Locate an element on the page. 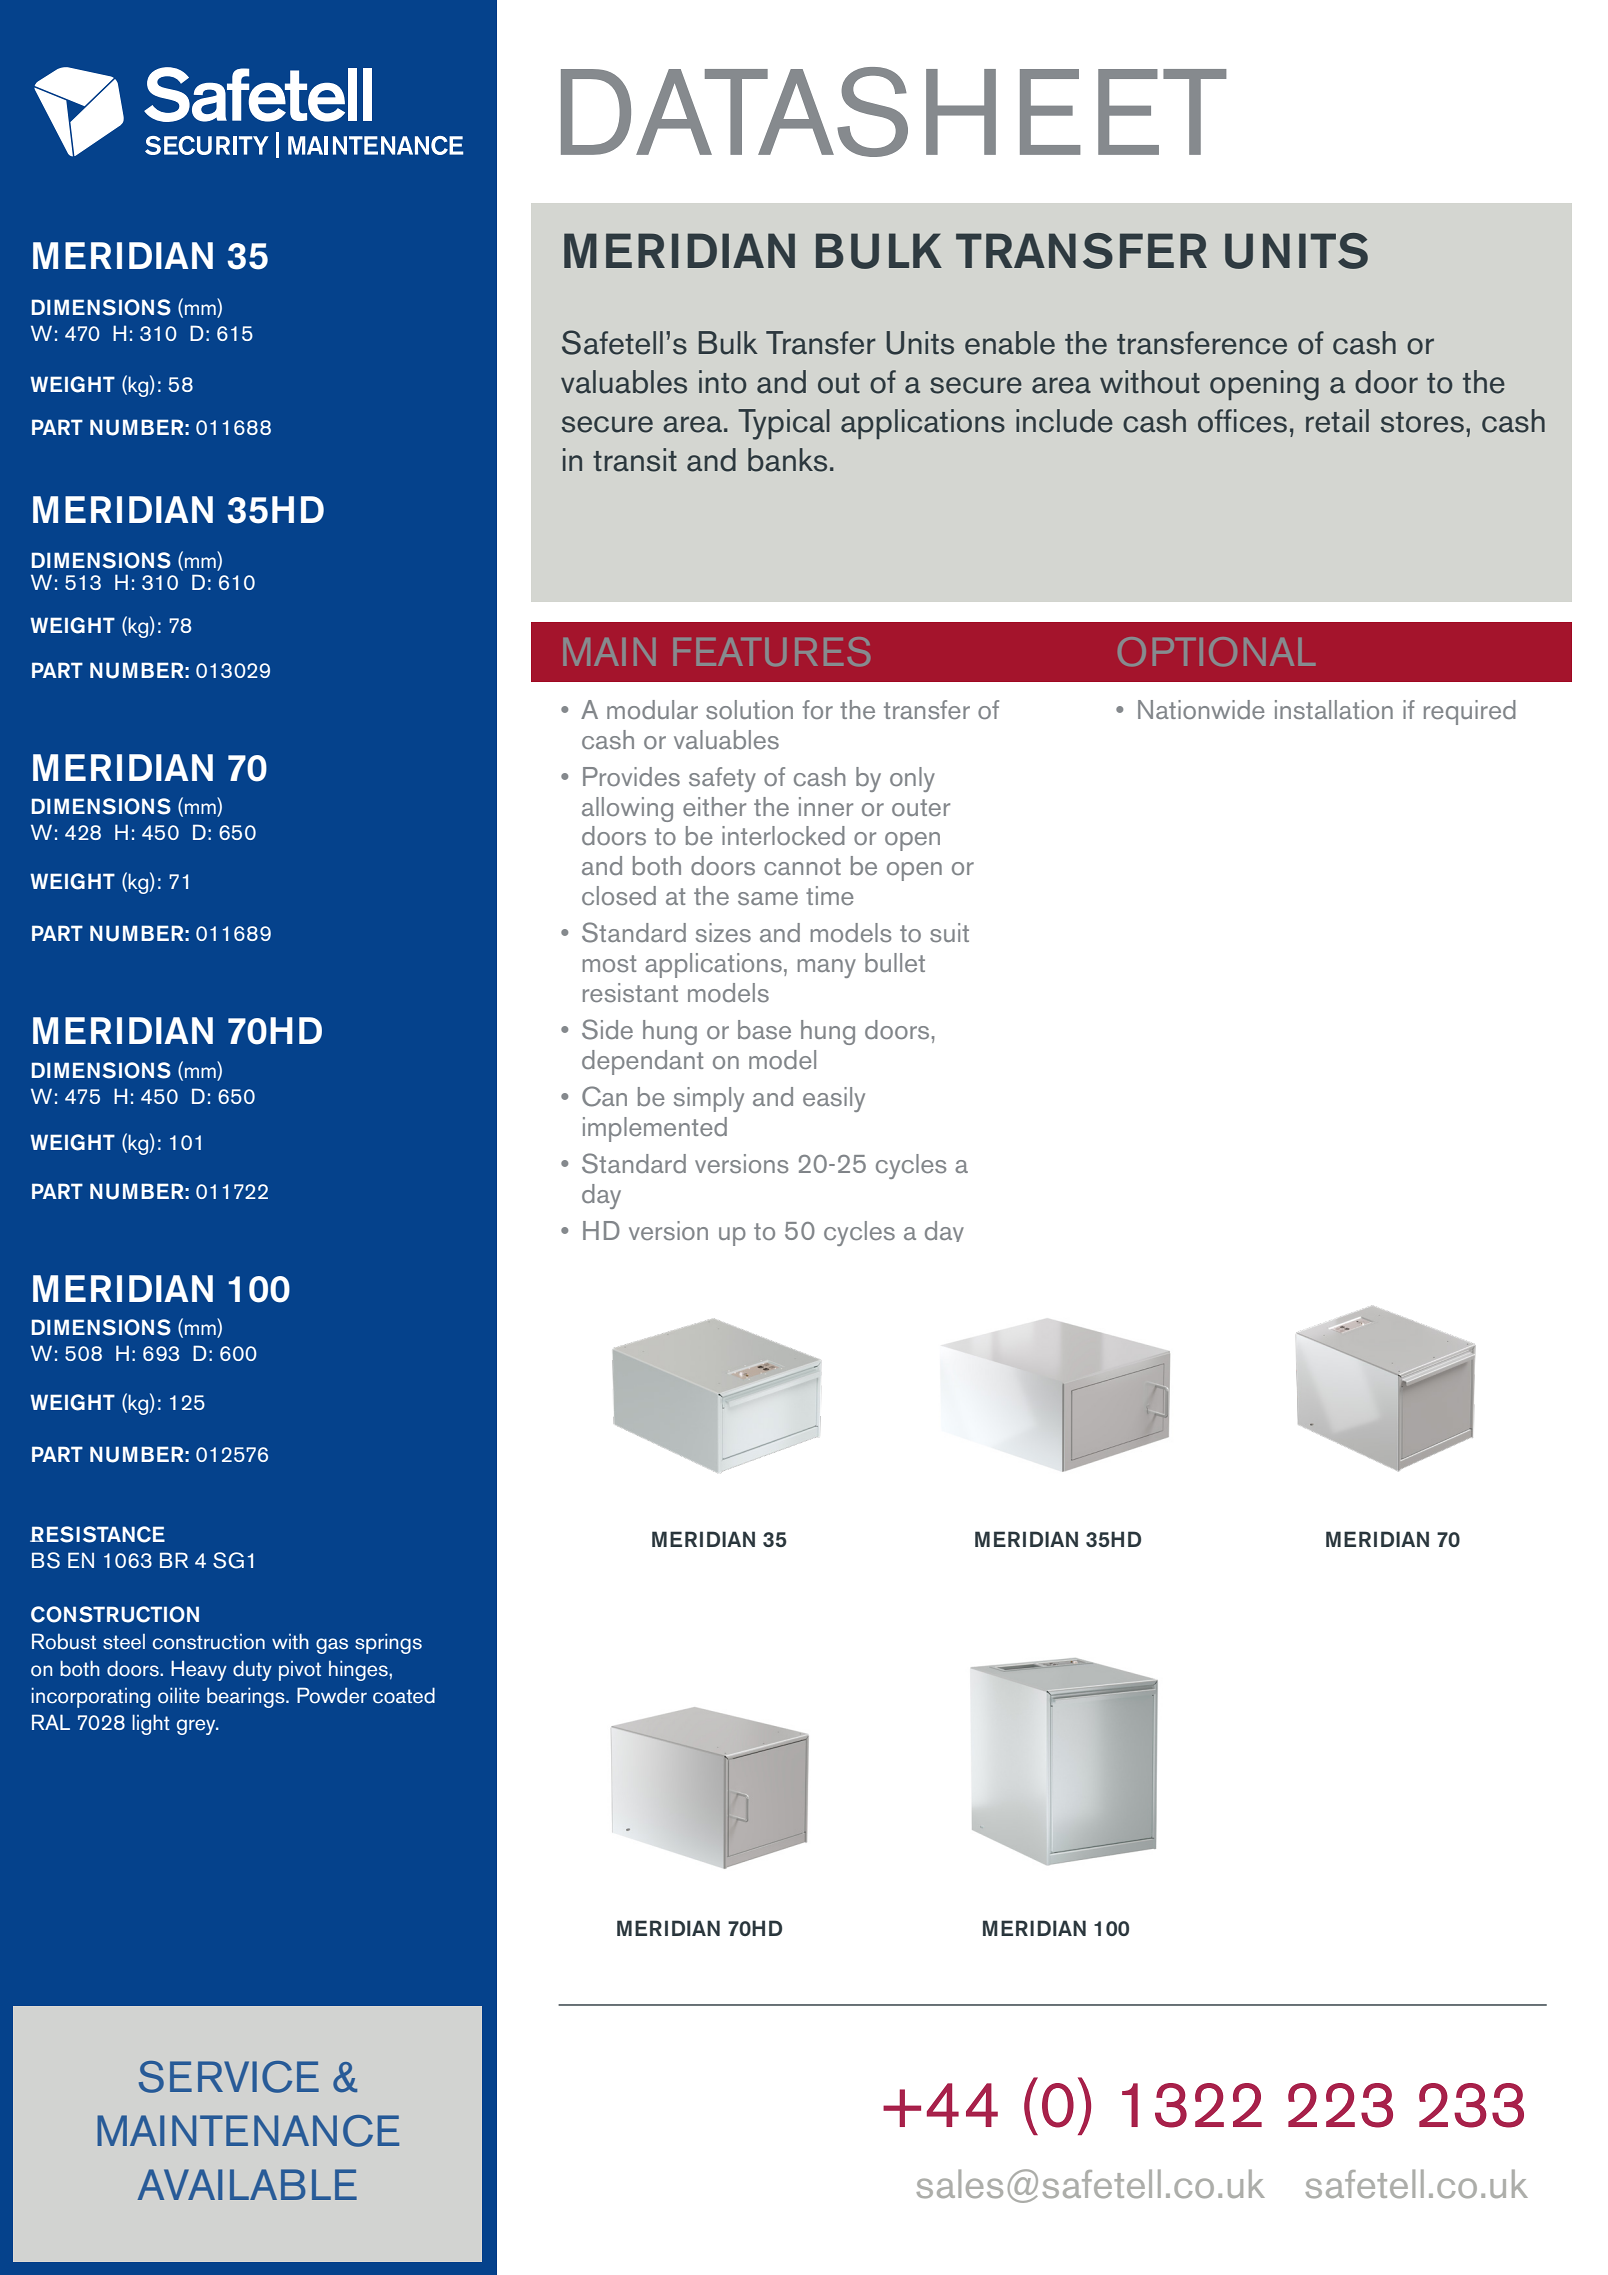 The width and height of the page is (1608, 2275). retail is located at coordinates (1337, 421).
